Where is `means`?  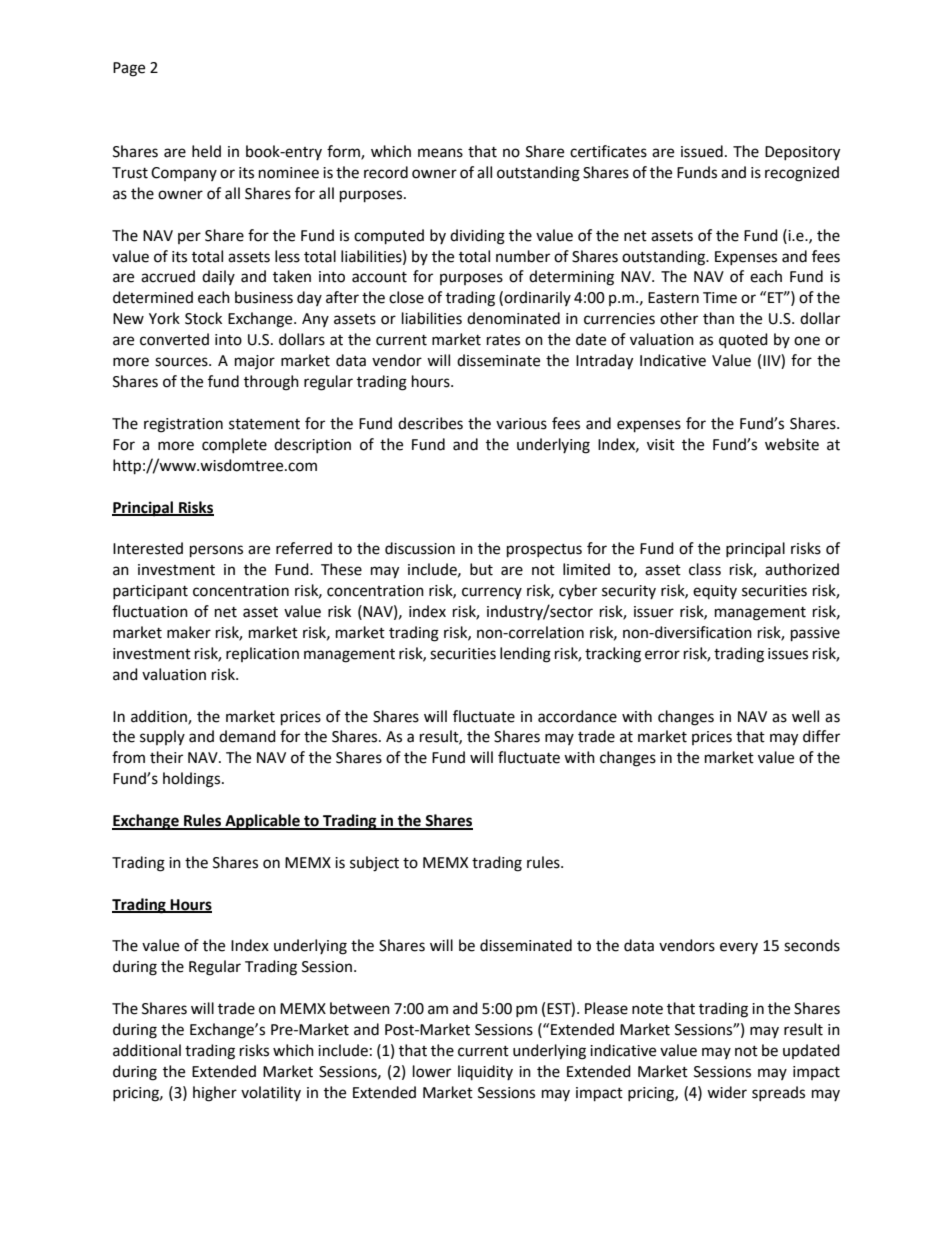 means is located at coordinates (440, 153).
